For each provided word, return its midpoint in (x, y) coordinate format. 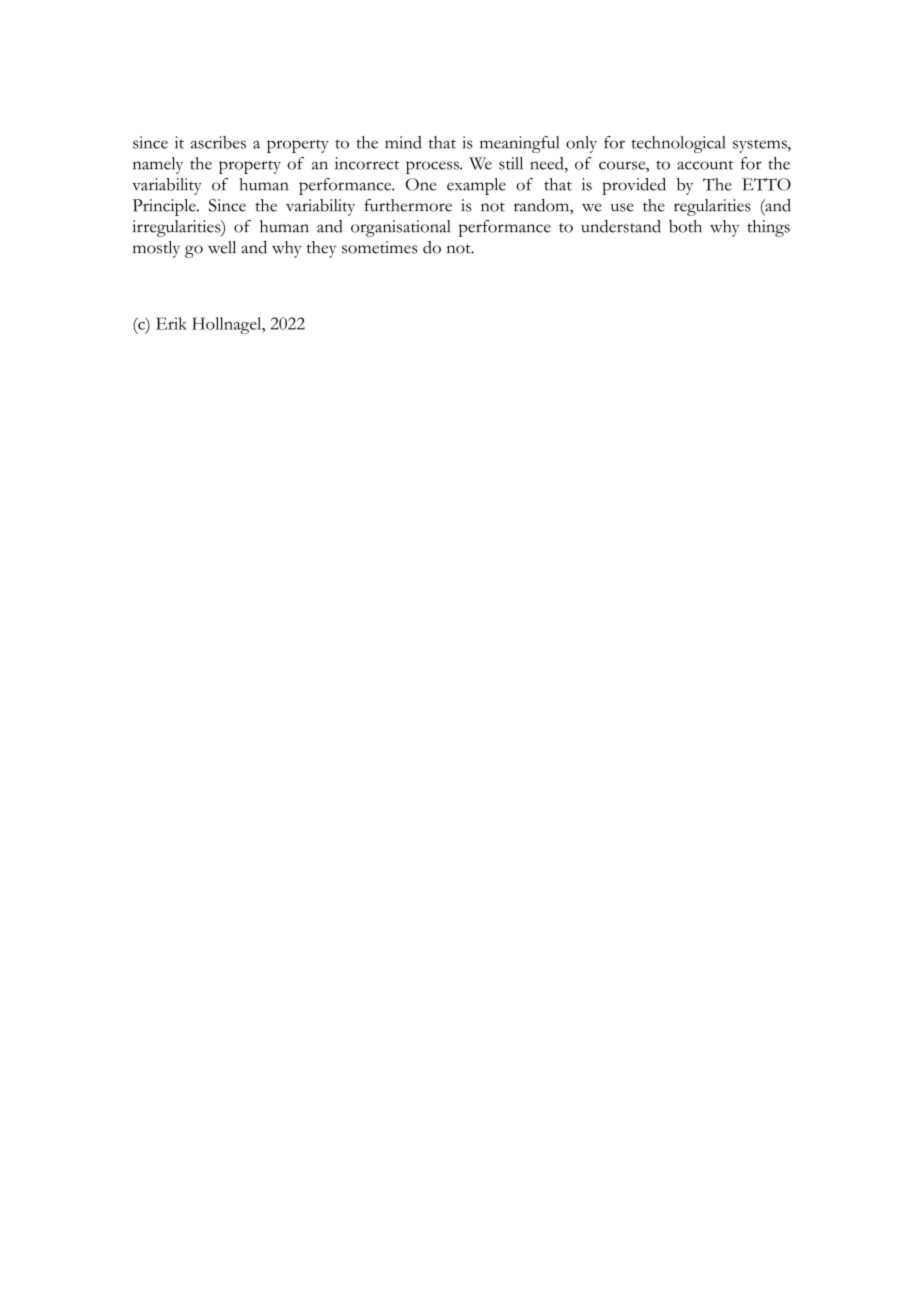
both (685, 226)
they (321, 249)
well (222, 247)
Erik (171, 323)
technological (678, 144)
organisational (401, 228)
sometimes (380, 247)
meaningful (519, 144)
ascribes (218, 142)
